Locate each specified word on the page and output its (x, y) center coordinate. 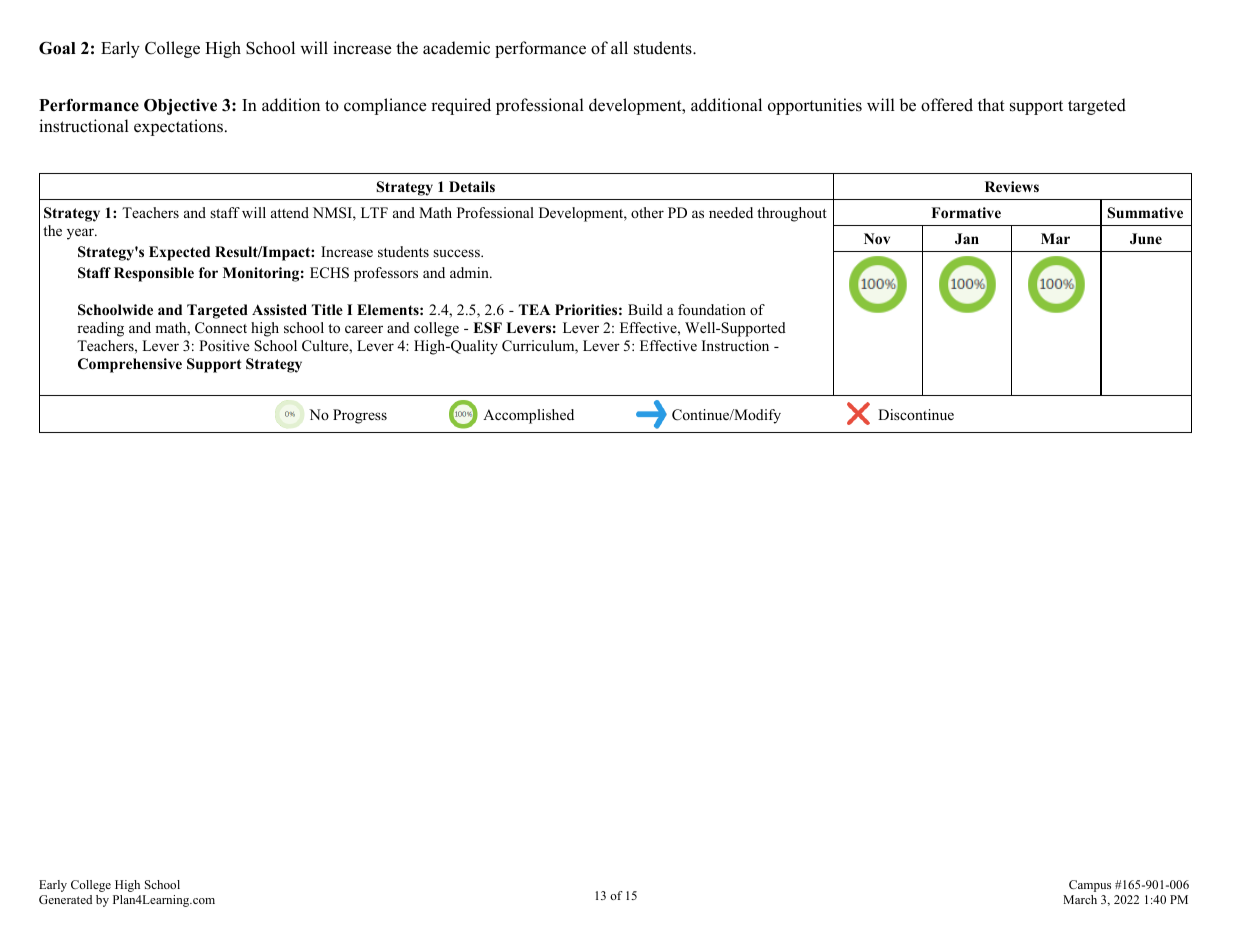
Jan (967, 239)
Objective (180, 107)
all (619, 47)
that (991, 104)
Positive (224, 345)
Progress (360, 416)
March (1080, 899)
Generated (65, 899)
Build (645, 309)
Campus (1090, 886)
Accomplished (528, 416)
